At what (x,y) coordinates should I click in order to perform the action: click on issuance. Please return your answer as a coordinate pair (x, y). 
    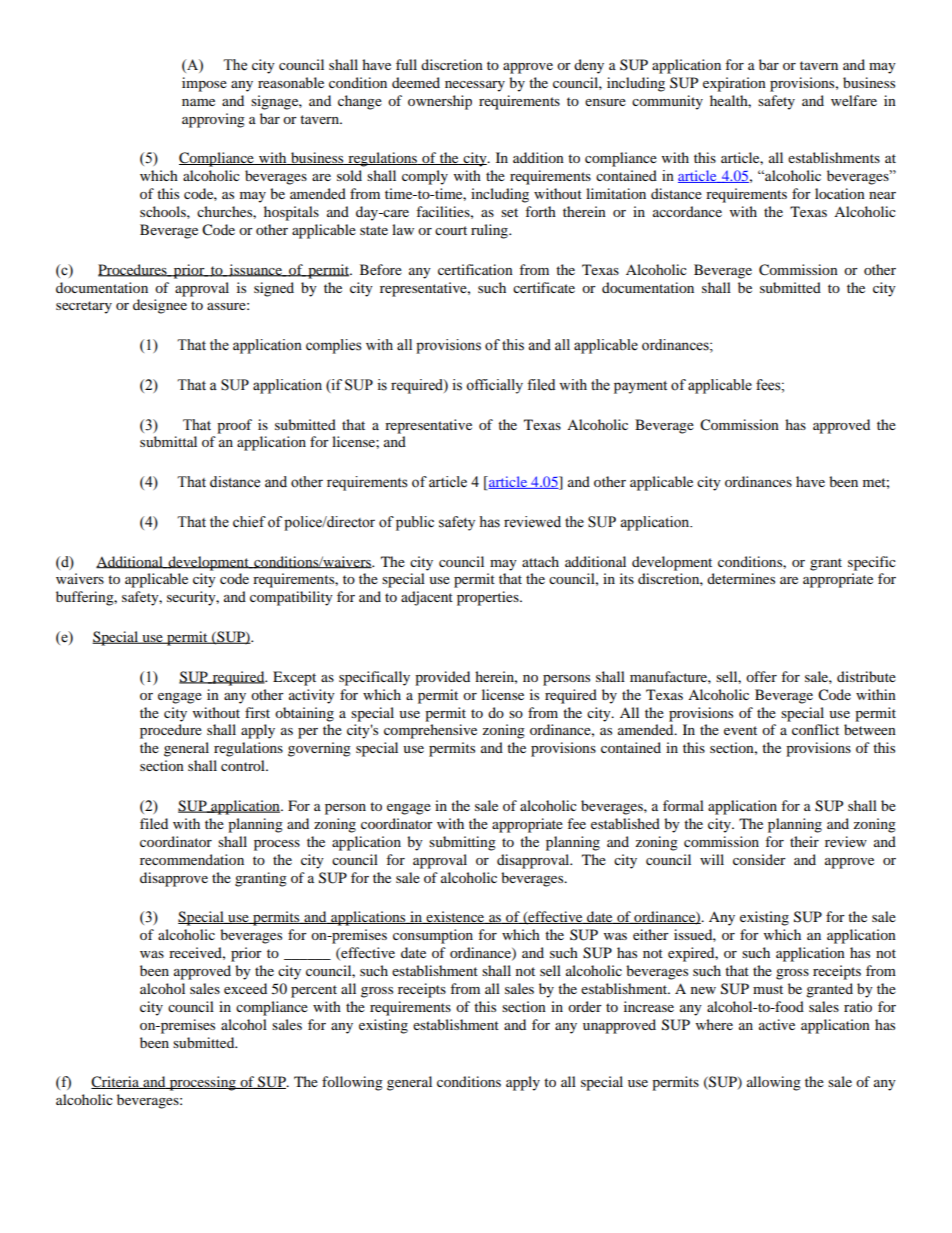
    Looking at the image, I should click on (255, 270).
